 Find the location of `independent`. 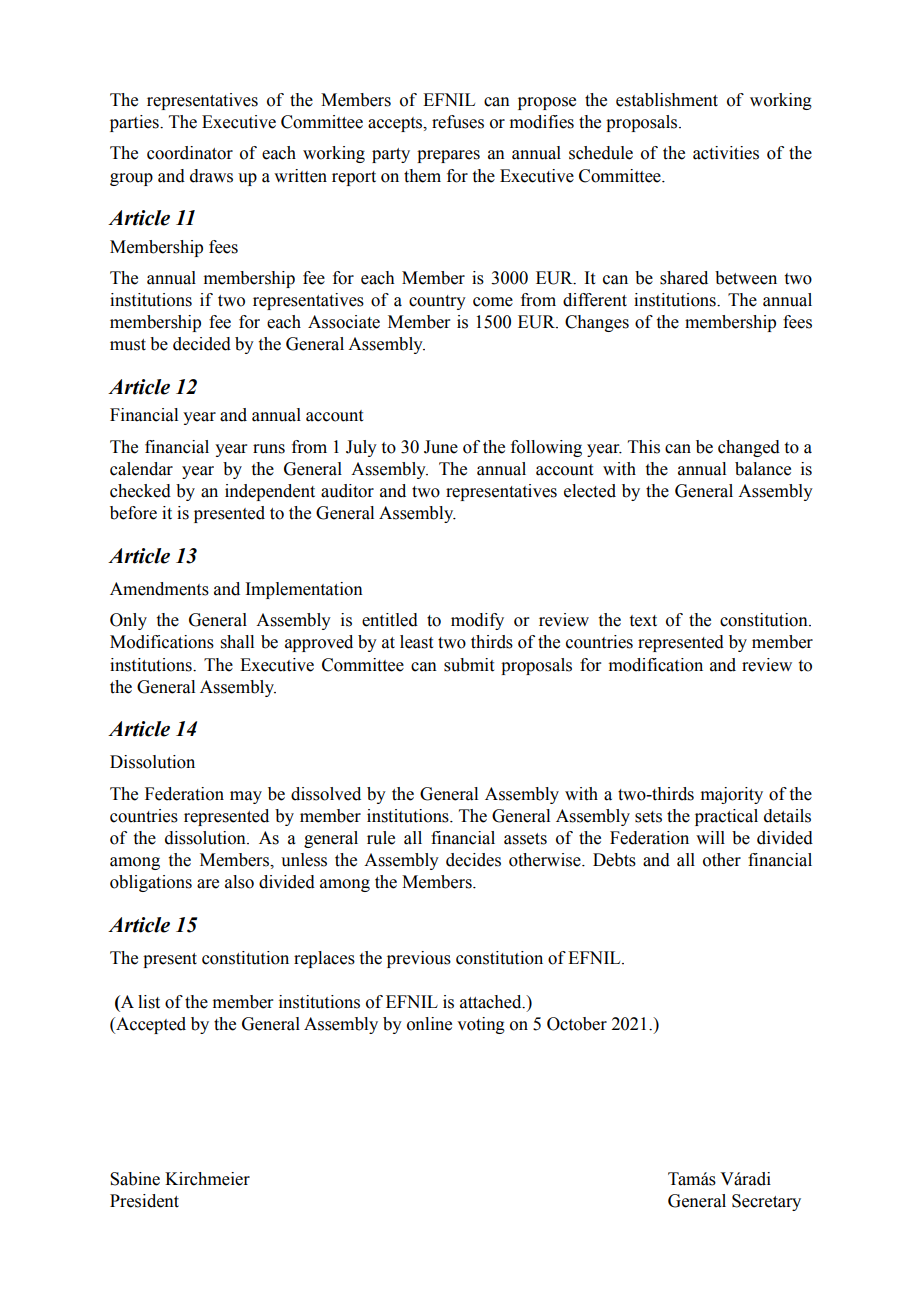

independent is located at coordinates (270, 492).
